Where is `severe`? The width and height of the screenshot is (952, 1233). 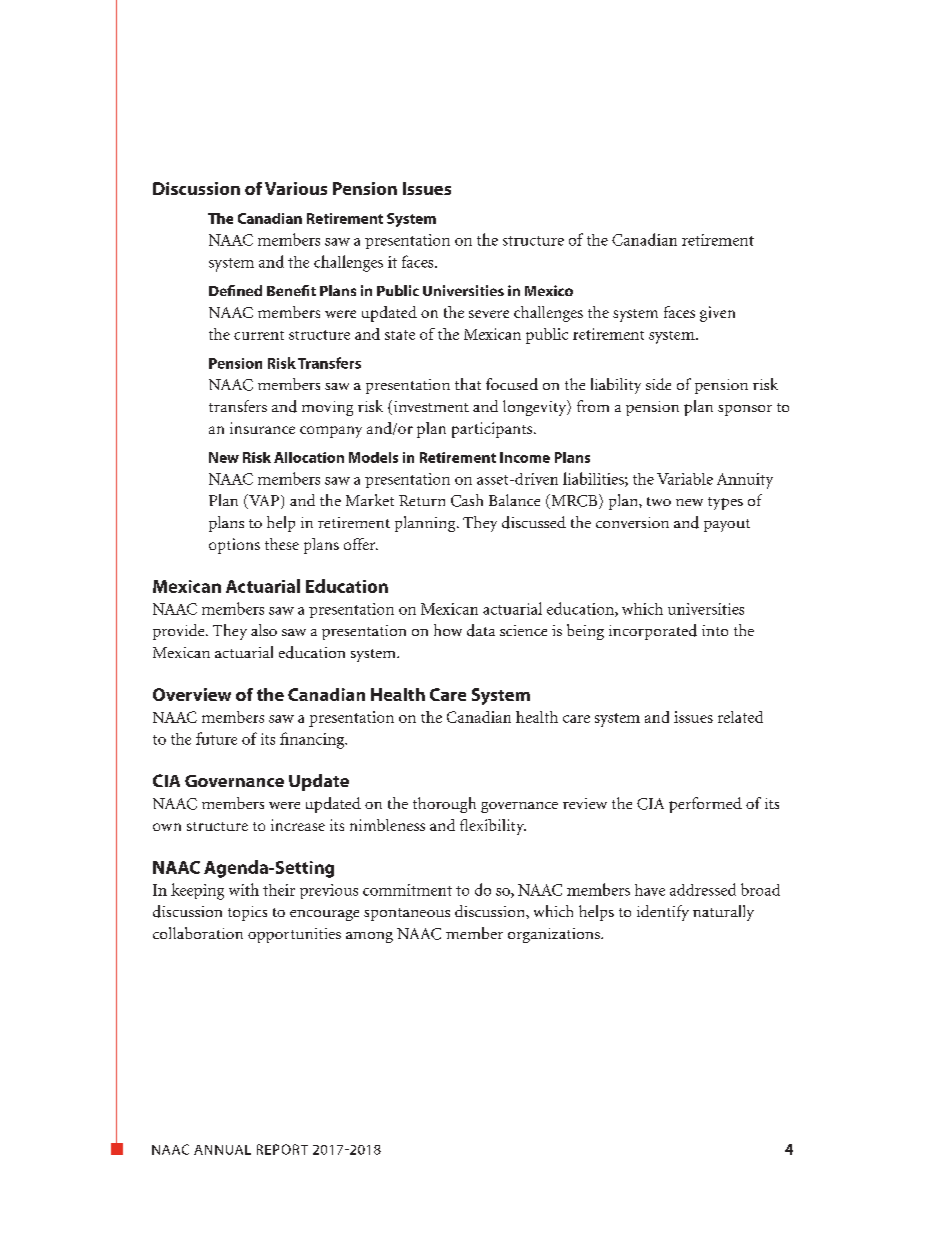 severe is located at coordinates (489, 314).
